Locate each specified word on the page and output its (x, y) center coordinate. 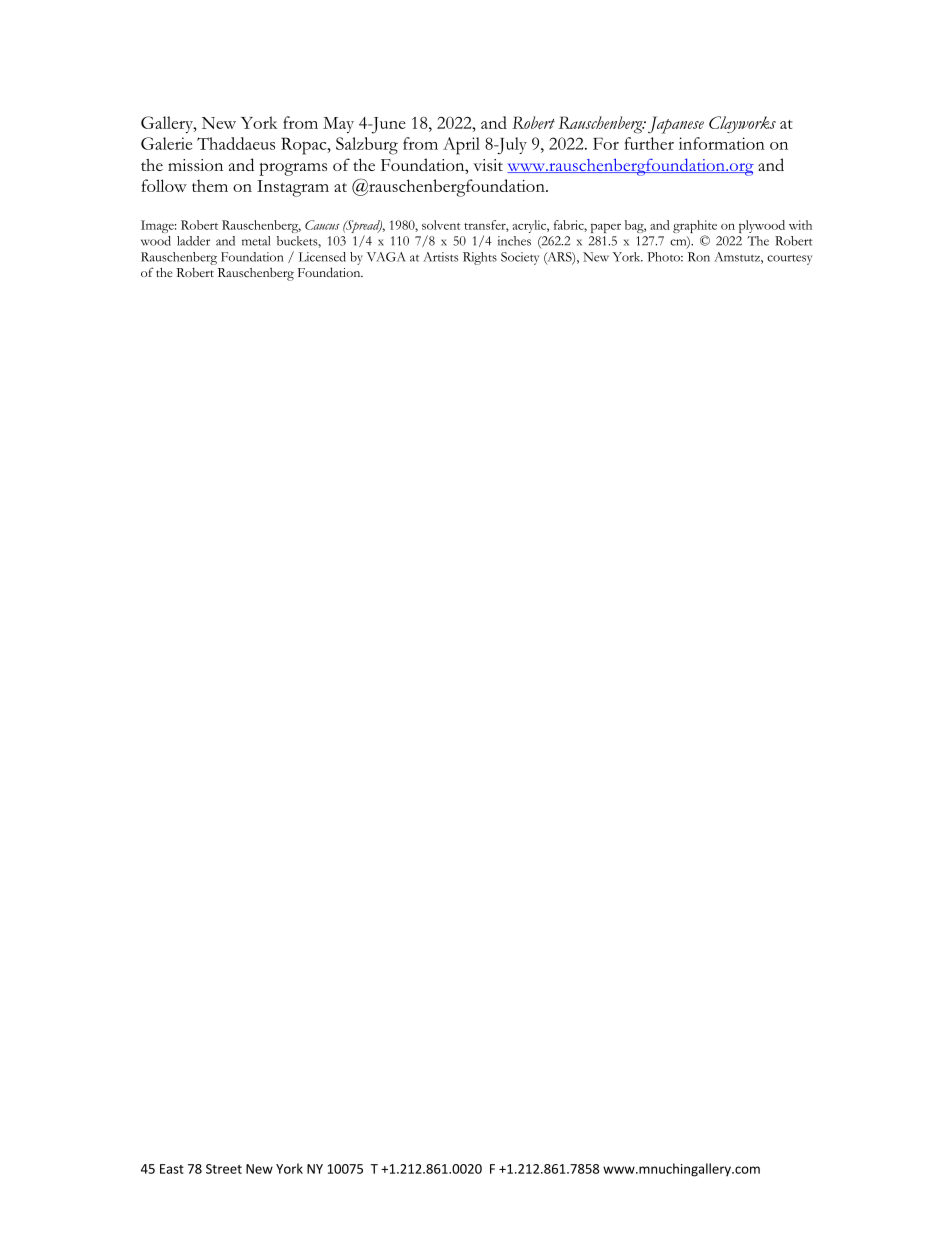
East (172, 1169)
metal (256, 241)
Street (224, 1169)
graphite (695, 228)
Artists (440, 257)
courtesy (789, 259)
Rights (480, 258)
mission (195, 165)
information (722, 143)
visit (488, 165)
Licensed (322, 257)
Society (520, 258)
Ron (699, 257)
